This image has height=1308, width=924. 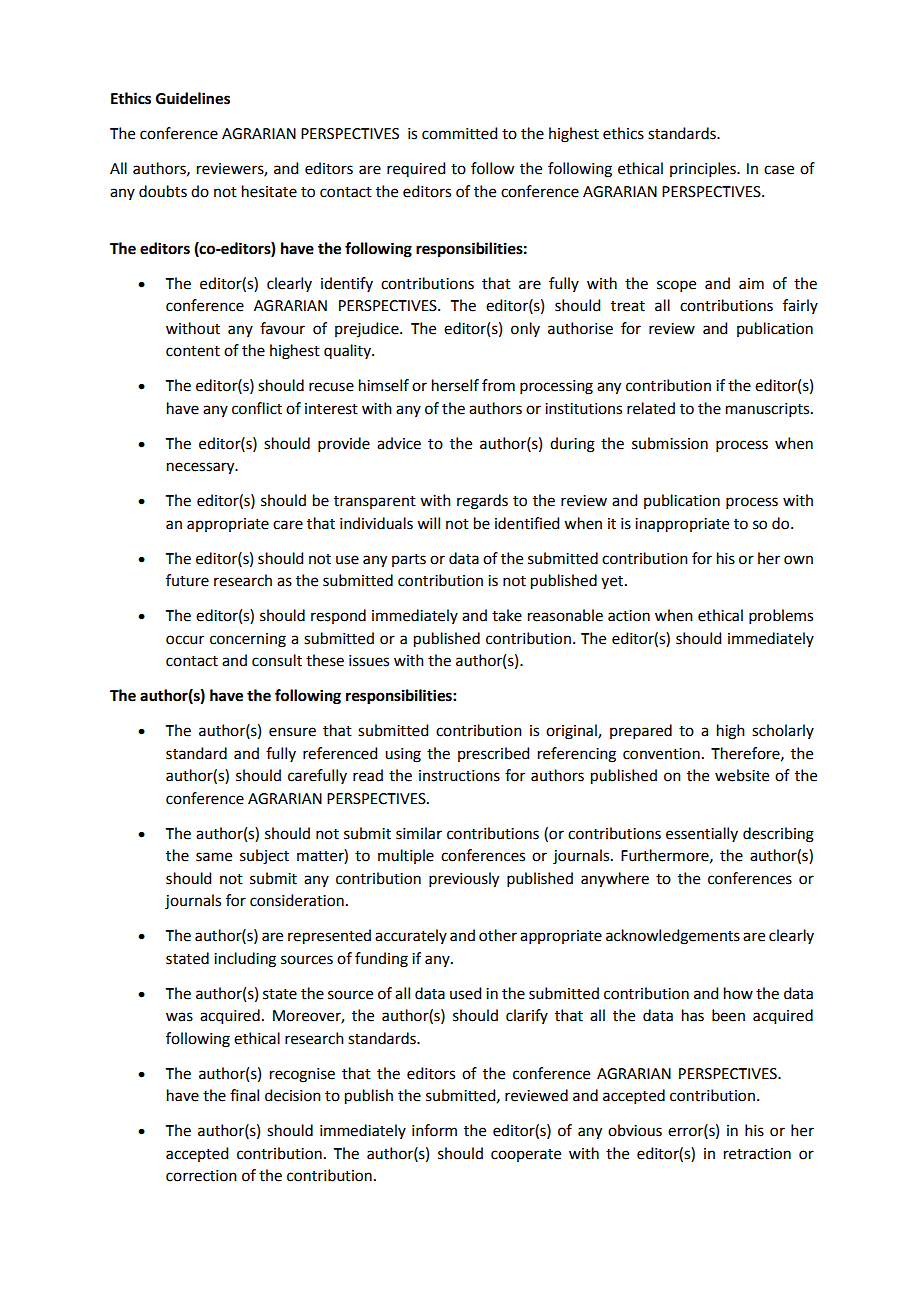 I want to click on take, so click(x=507, y=615).
